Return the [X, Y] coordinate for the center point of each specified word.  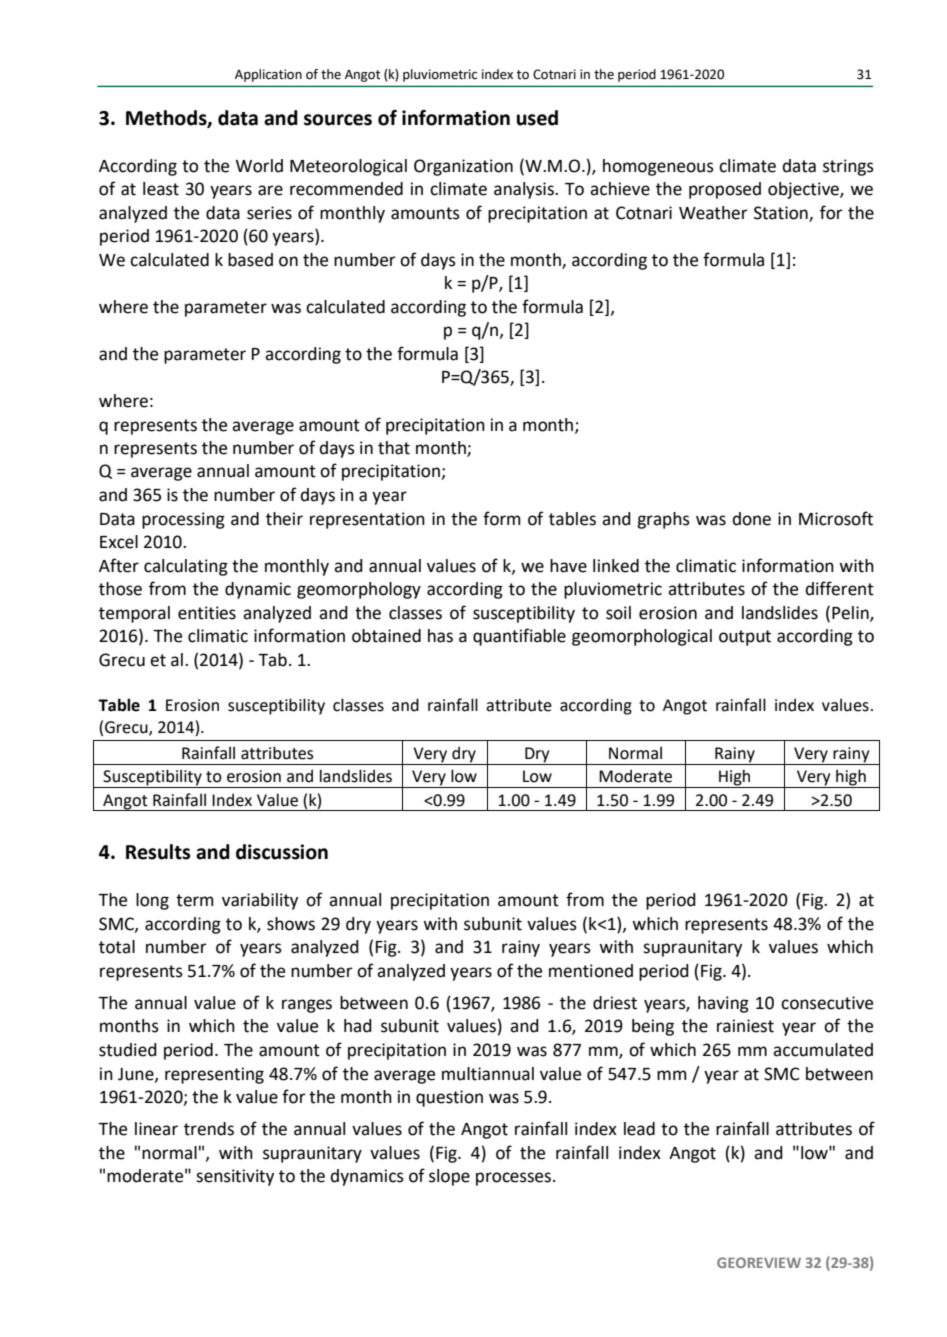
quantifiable [519, 637]
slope [449, 1177]
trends [209, 1129]
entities [207, 613]
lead [639, 1129]
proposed [725, 190]
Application [268, 75]
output [745, 638]
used [537, 118]
